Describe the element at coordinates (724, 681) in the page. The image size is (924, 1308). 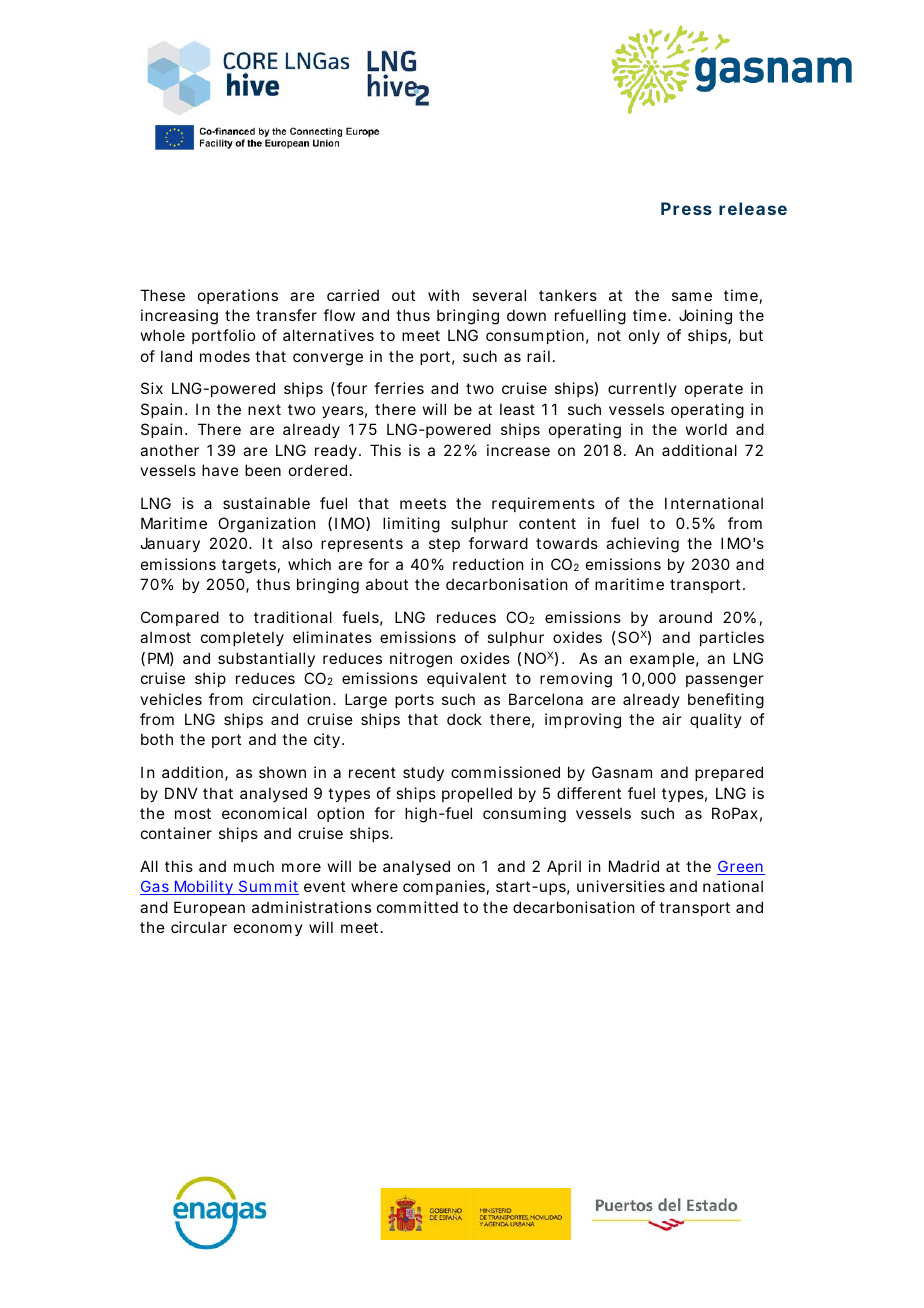
I see `passenger` at that location.
